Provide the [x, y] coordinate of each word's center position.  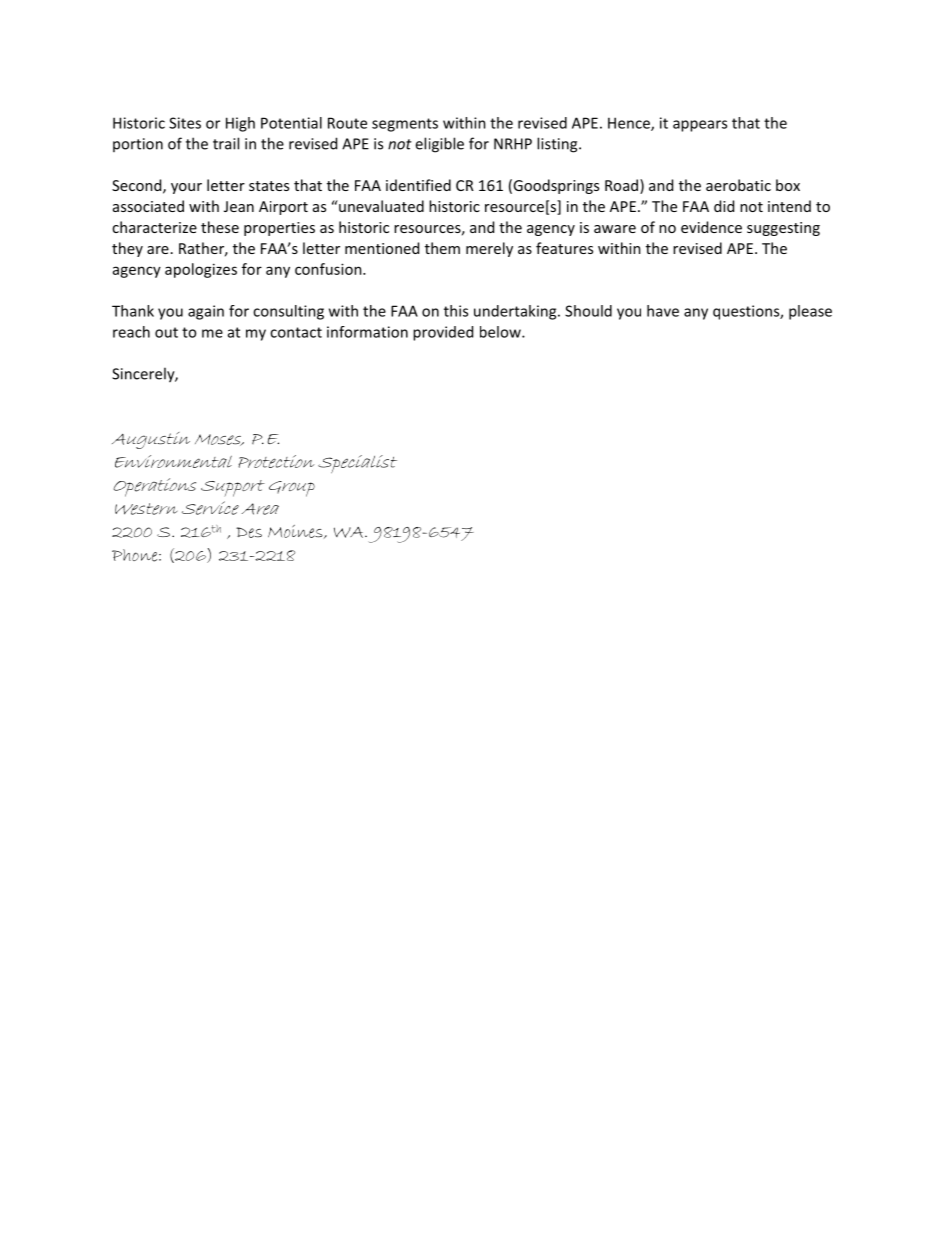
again [206, 312]
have [663, 311]
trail [226, 143]
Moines [296, 532]
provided [443, 333]
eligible [439, 145]
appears [700, 126]
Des [249, 532]
